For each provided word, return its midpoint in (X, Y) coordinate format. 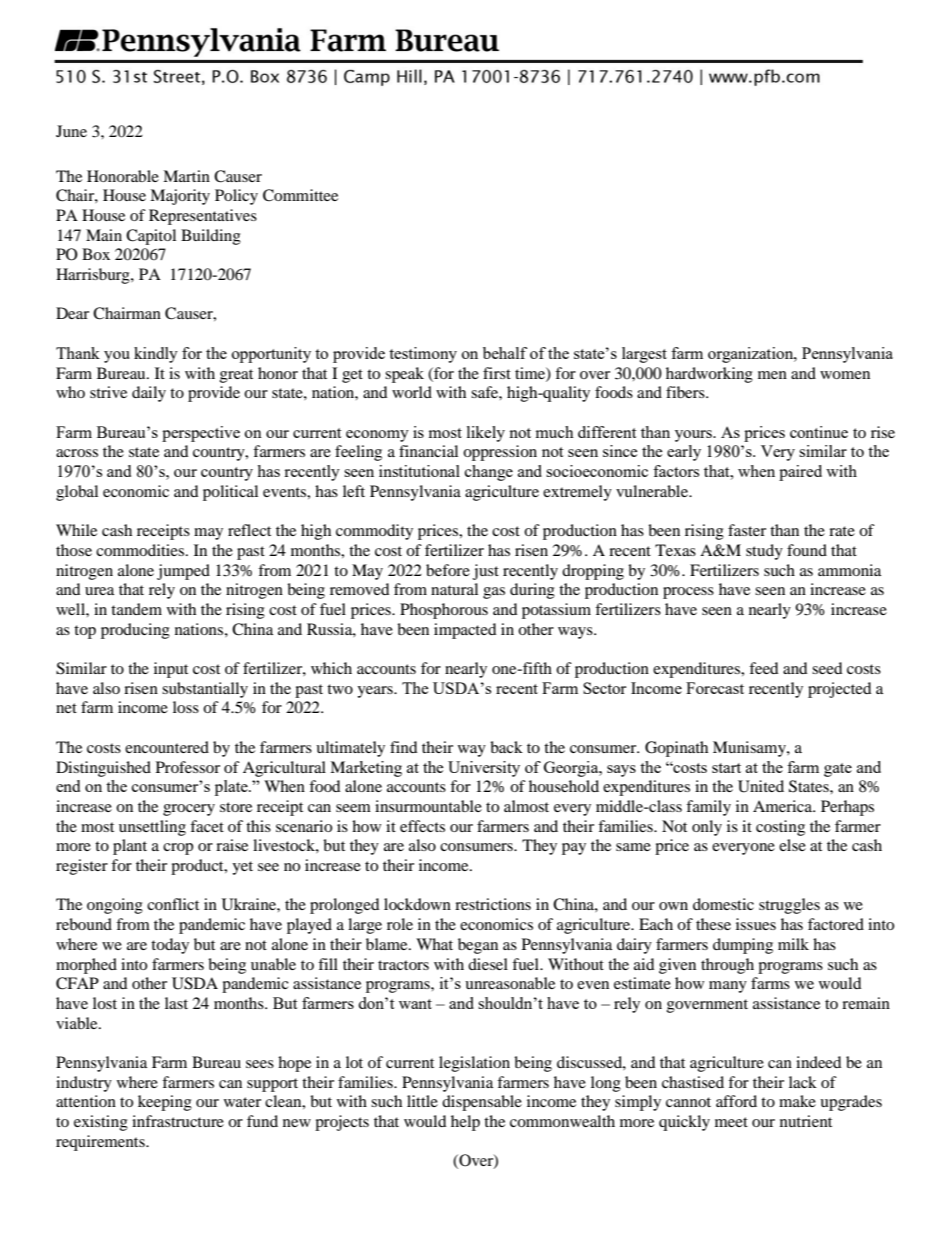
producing (135, 631)
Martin (186, 176)
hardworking (709, 375)
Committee (300, 195)
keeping (165, 1103)
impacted (465, 631)
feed (764, 668)
